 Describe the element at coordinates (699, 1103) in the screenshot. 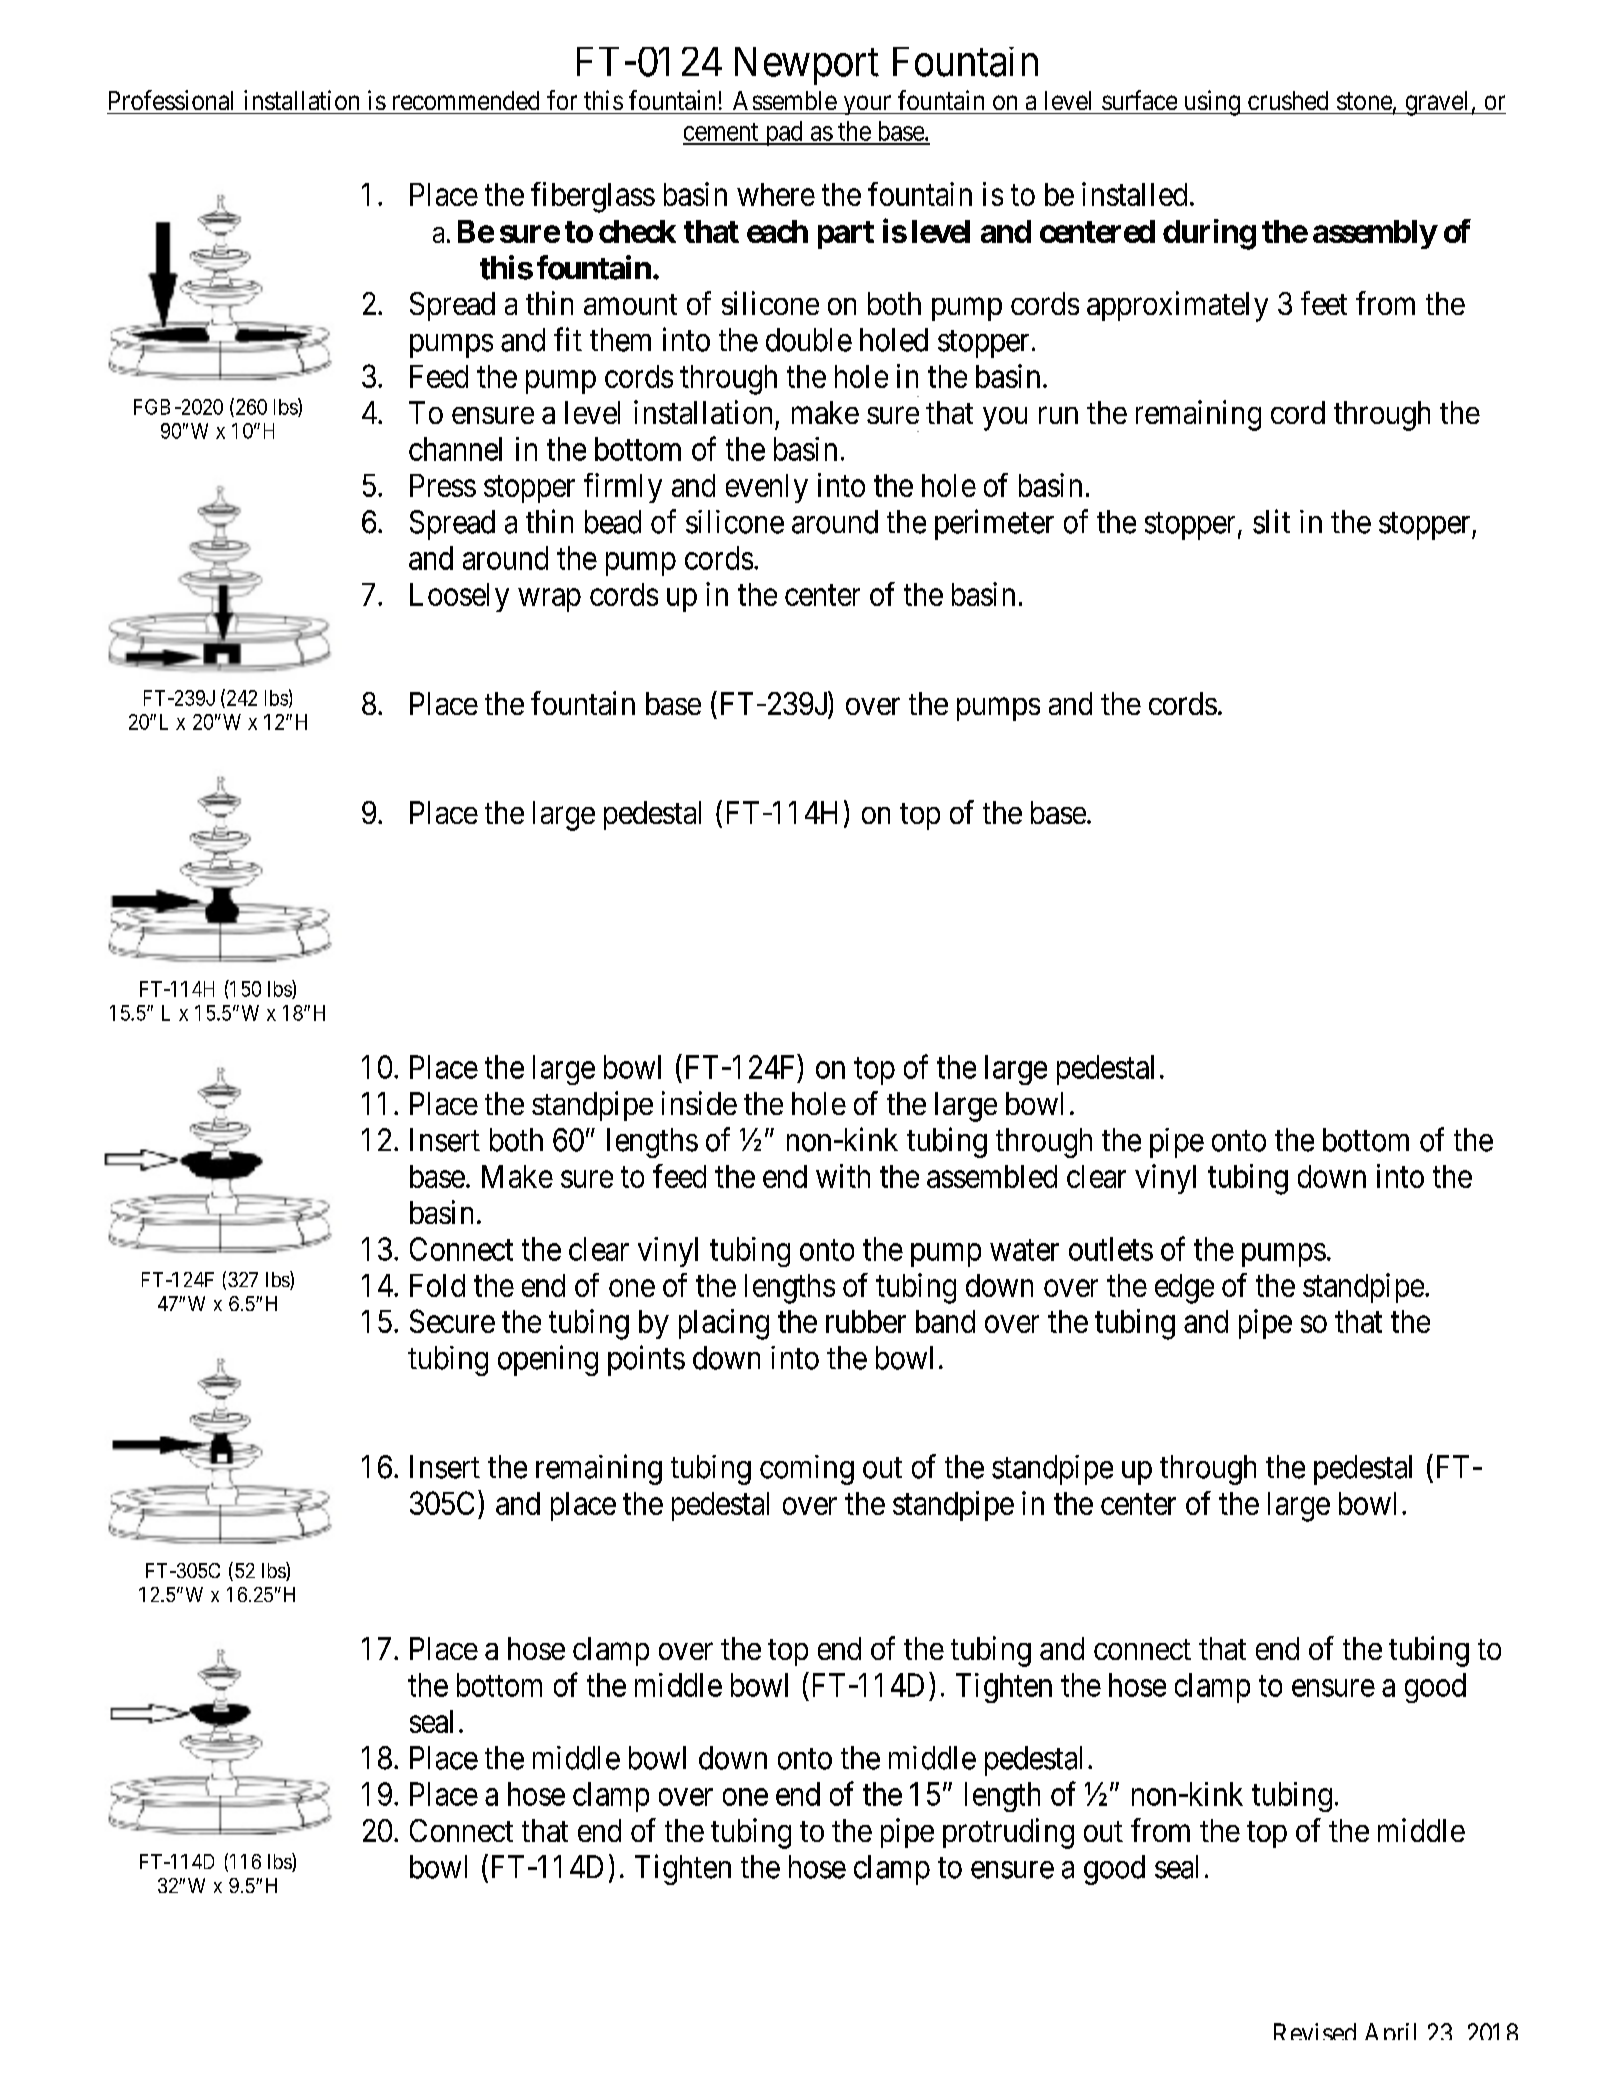

I see `inside` at that location.
